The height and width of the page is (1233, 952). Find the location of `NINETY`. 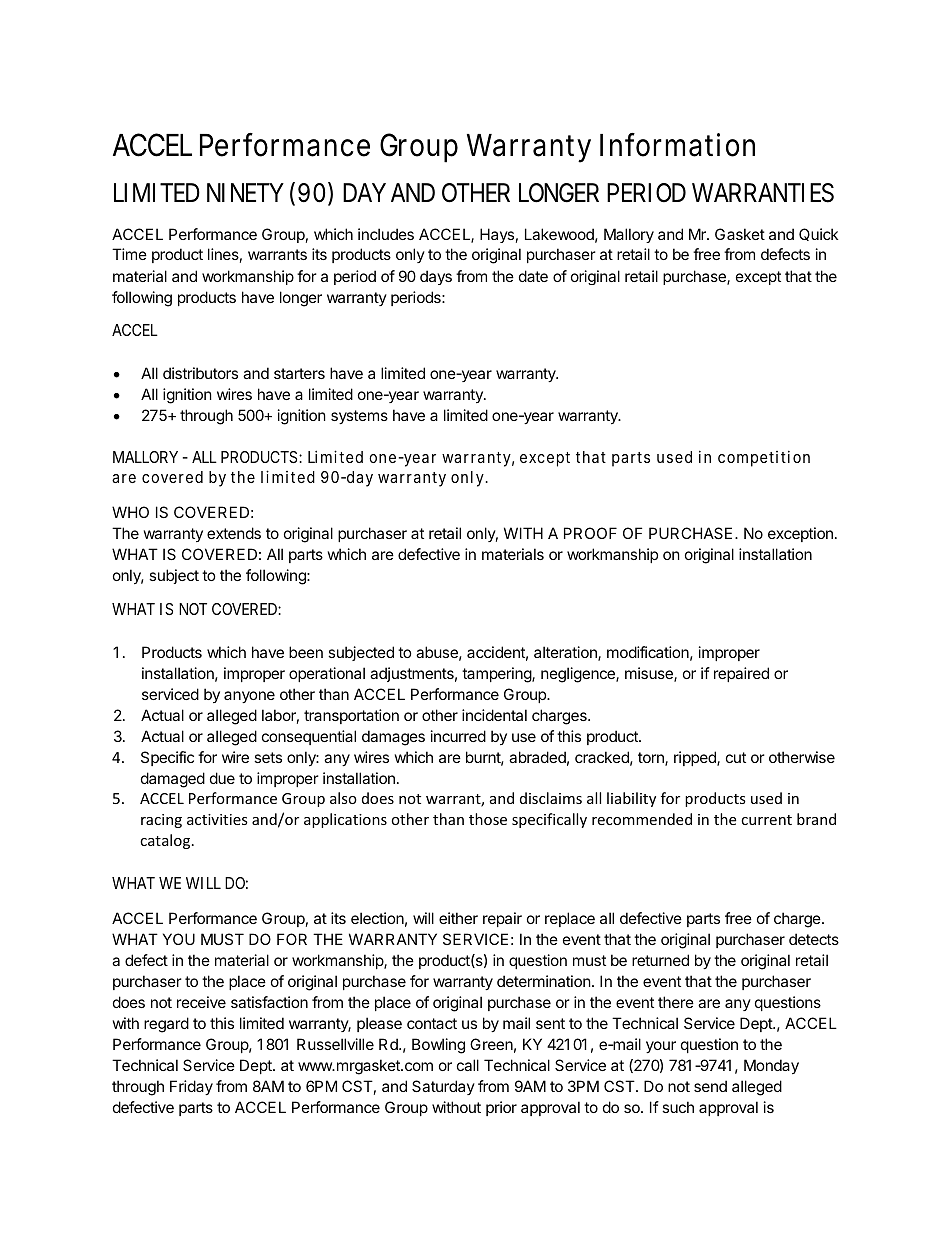

NINETY is located at coordinates (245, 192).
